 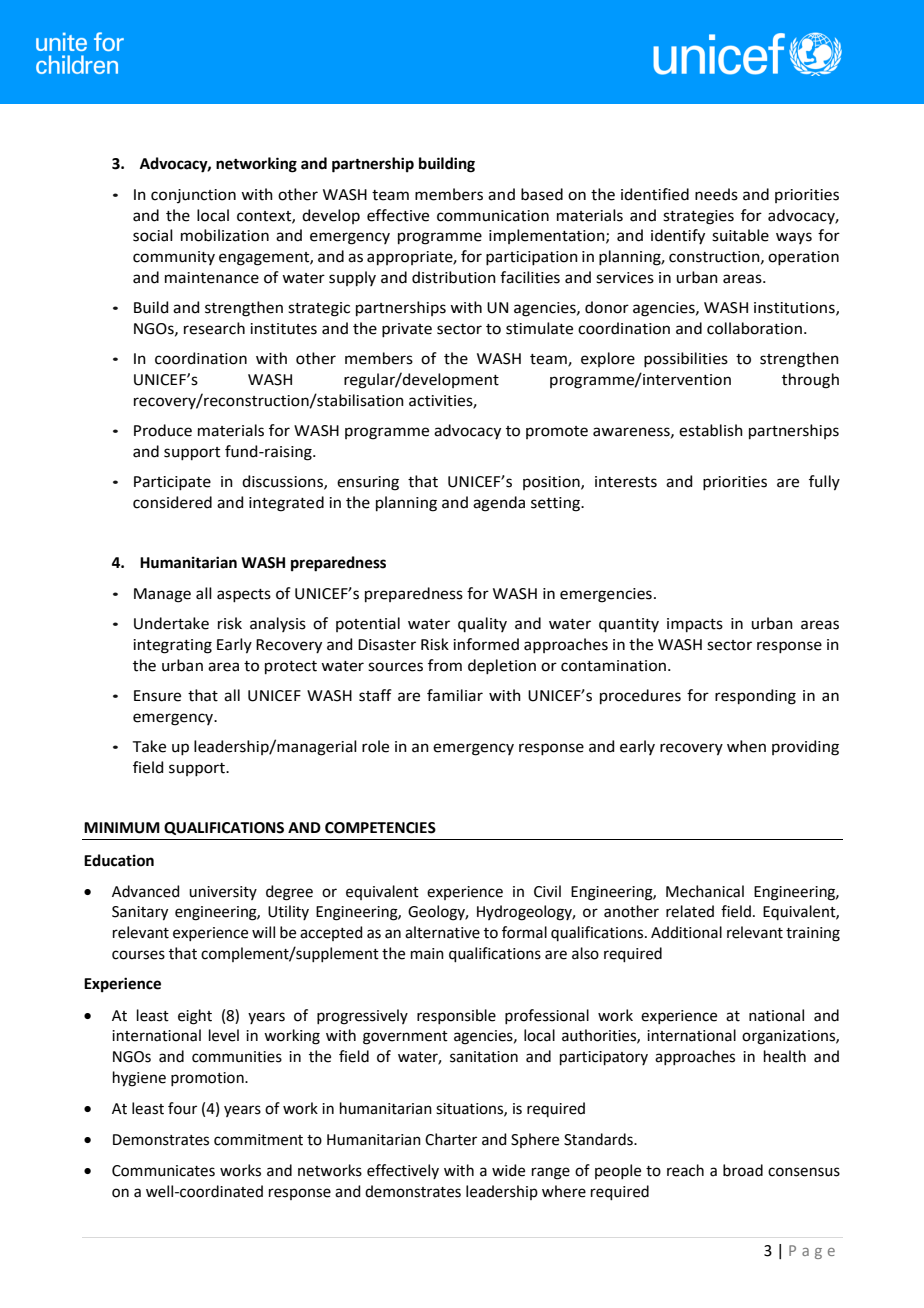 What do you see at coordinates (455, 695) in the page?
I see `familiar` at bounding box center [455, 695].
